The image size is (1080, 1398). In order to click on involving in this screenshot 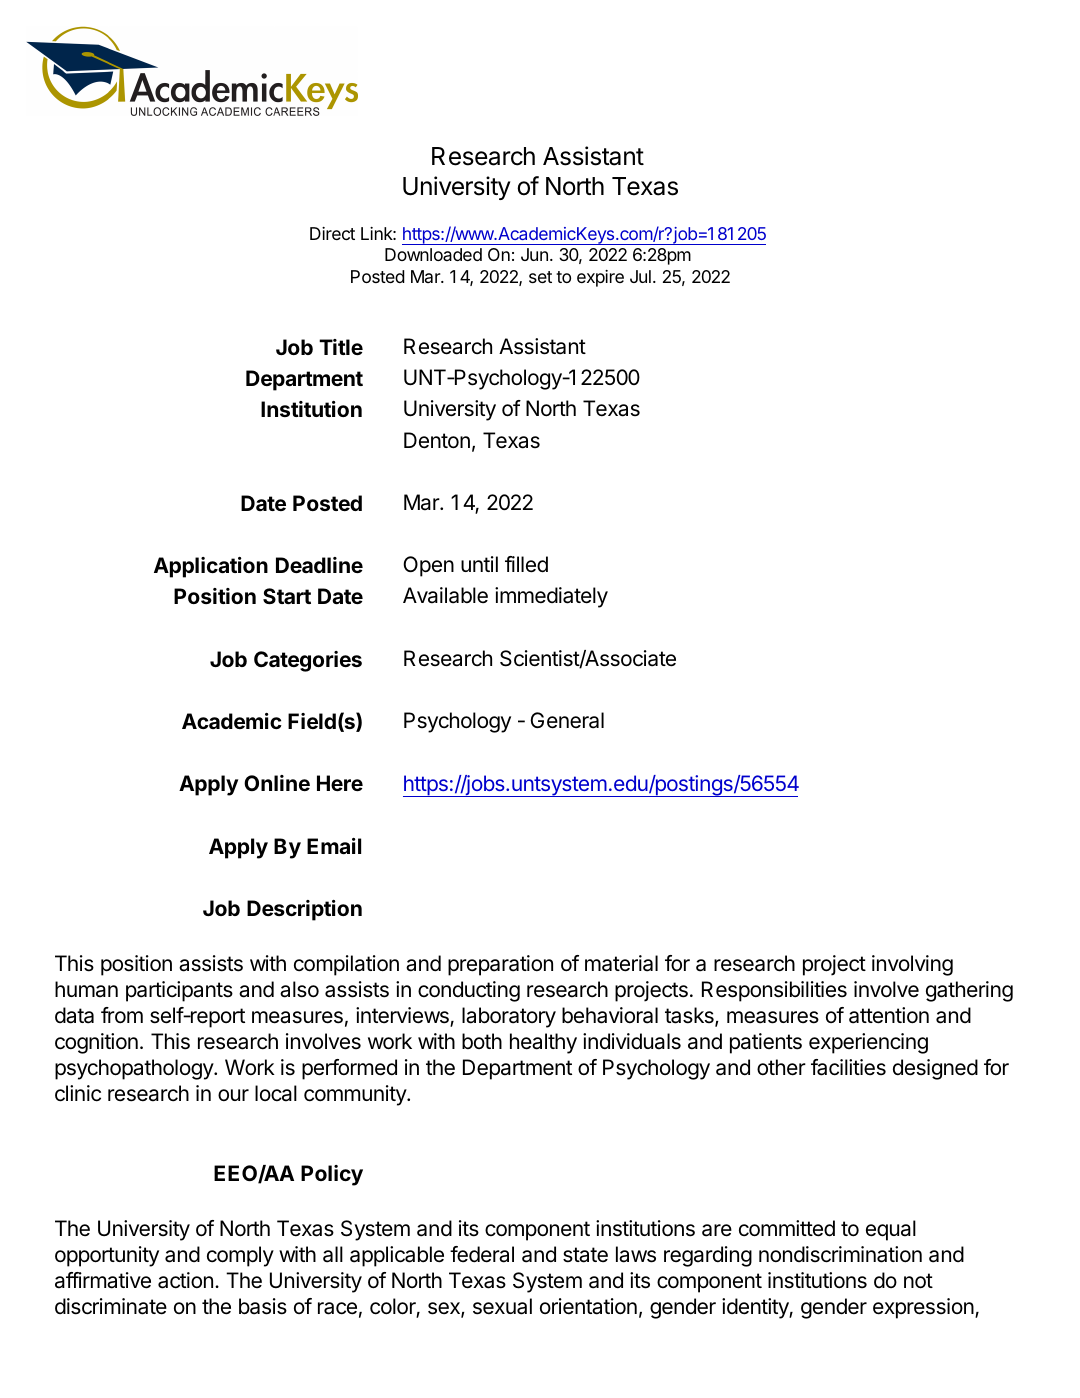, I will do `click(912, 965)`.
